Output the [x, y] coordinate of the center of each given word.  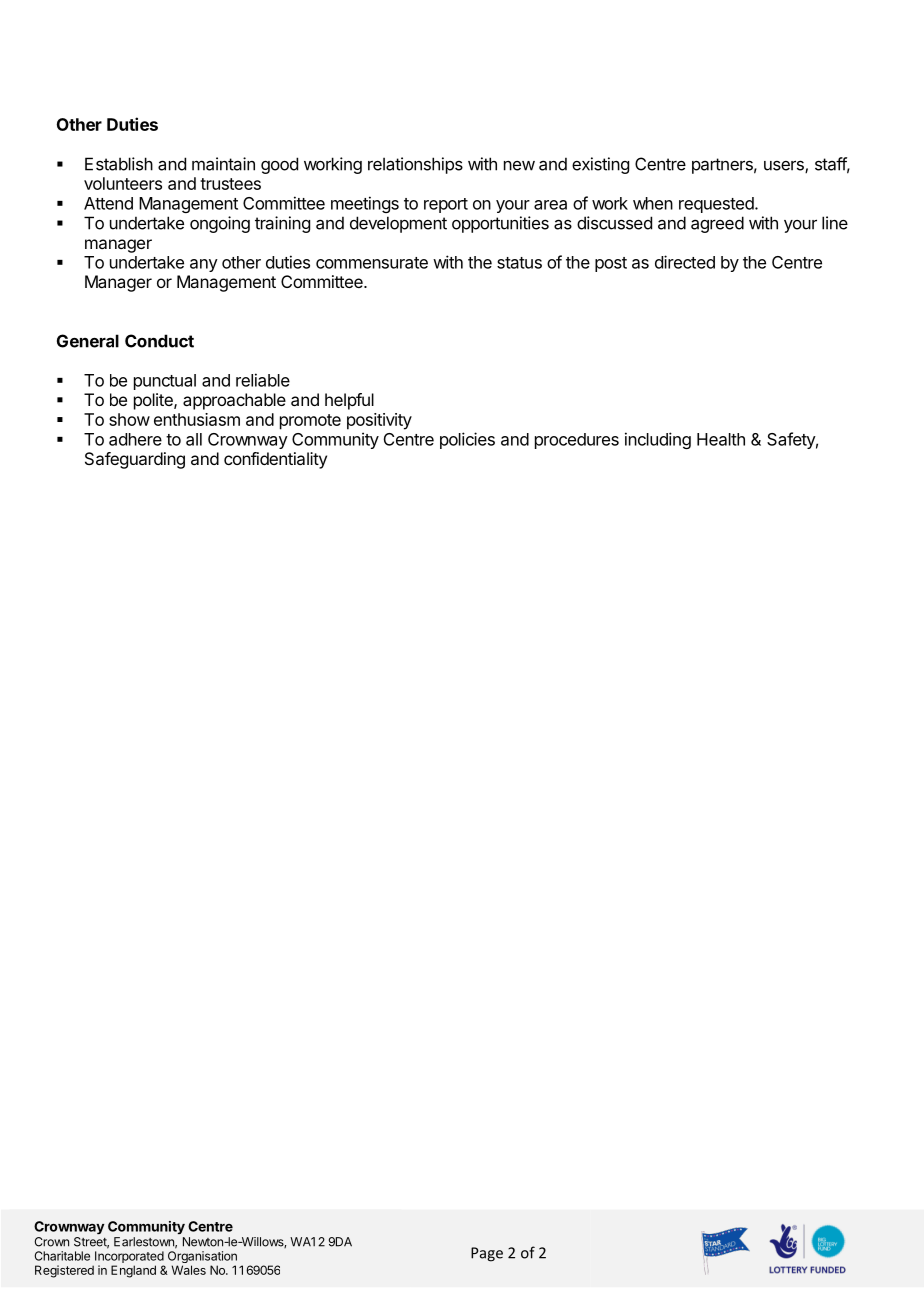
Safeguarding [135, 460]
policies [467, 440]
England [133, 1271]
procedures [577, 441]
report [446, 205]
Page [487, 1254]
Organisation [202, 1258]
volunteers [123, 183]
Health [721, 439]
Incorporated [128, 1258]
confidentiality [275, 460]
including [658, 440]
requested [717, 205]
